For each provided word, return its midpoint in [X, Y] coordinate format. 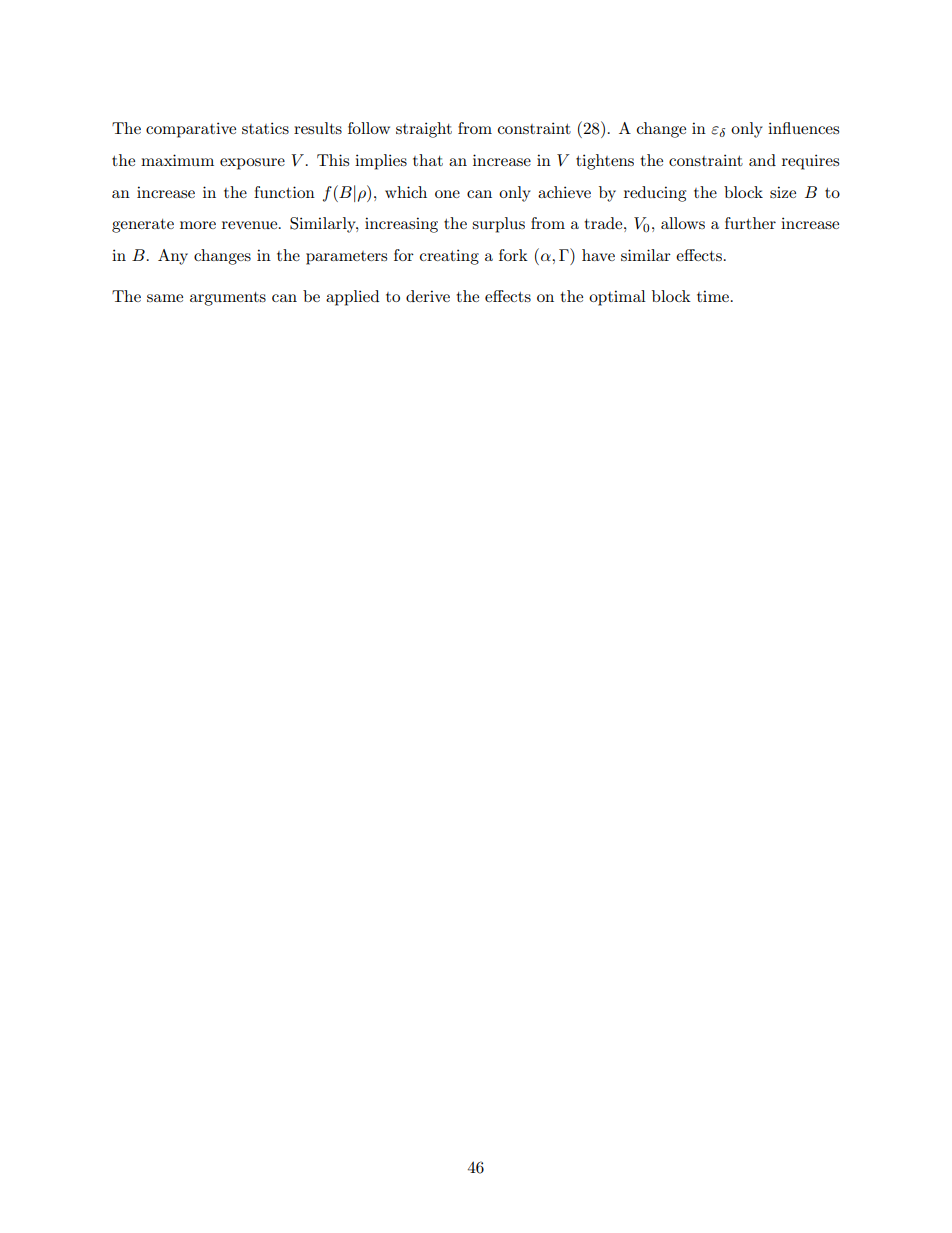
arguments [228, 299]
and [762, 160]
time [713, 296]
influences [803, 128]
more [198, 225]
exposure [252, 164]
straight [424, 130]
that [428, 160]
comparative [191, 130]
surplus [498, 225]
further [750, 223]
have [598, 255]
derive [428, 296]
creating [449, 257]
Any [173, 257]
